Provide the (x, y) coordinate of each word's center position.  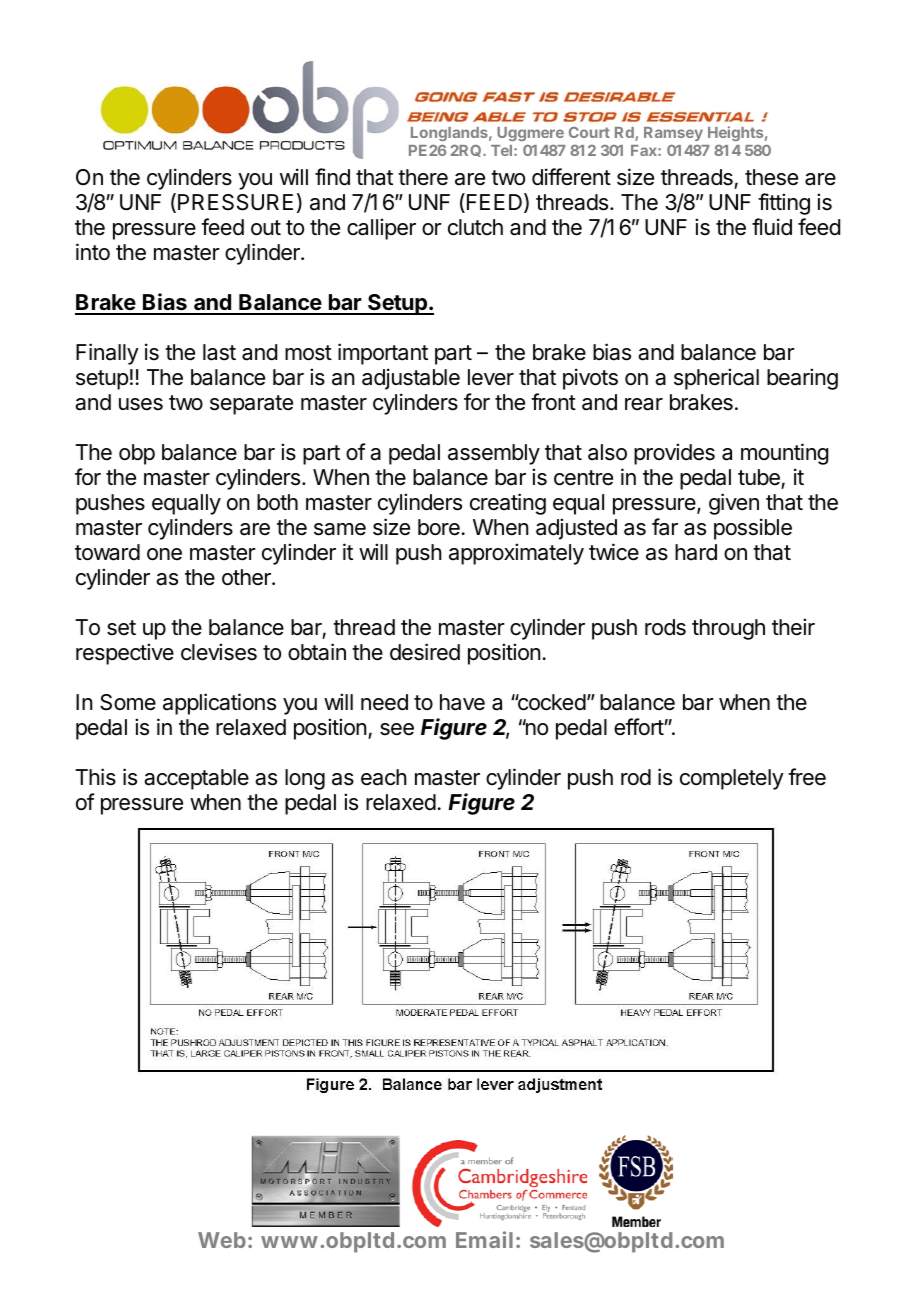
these (771, 177)
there (423, 177)
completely (732, 779)
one (164, 554)
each (384, 777)
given (734, 504)
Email (484, 1239)
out (266, 228)
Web (222, 1240)
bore (439, 527)
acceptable (196, 779)
